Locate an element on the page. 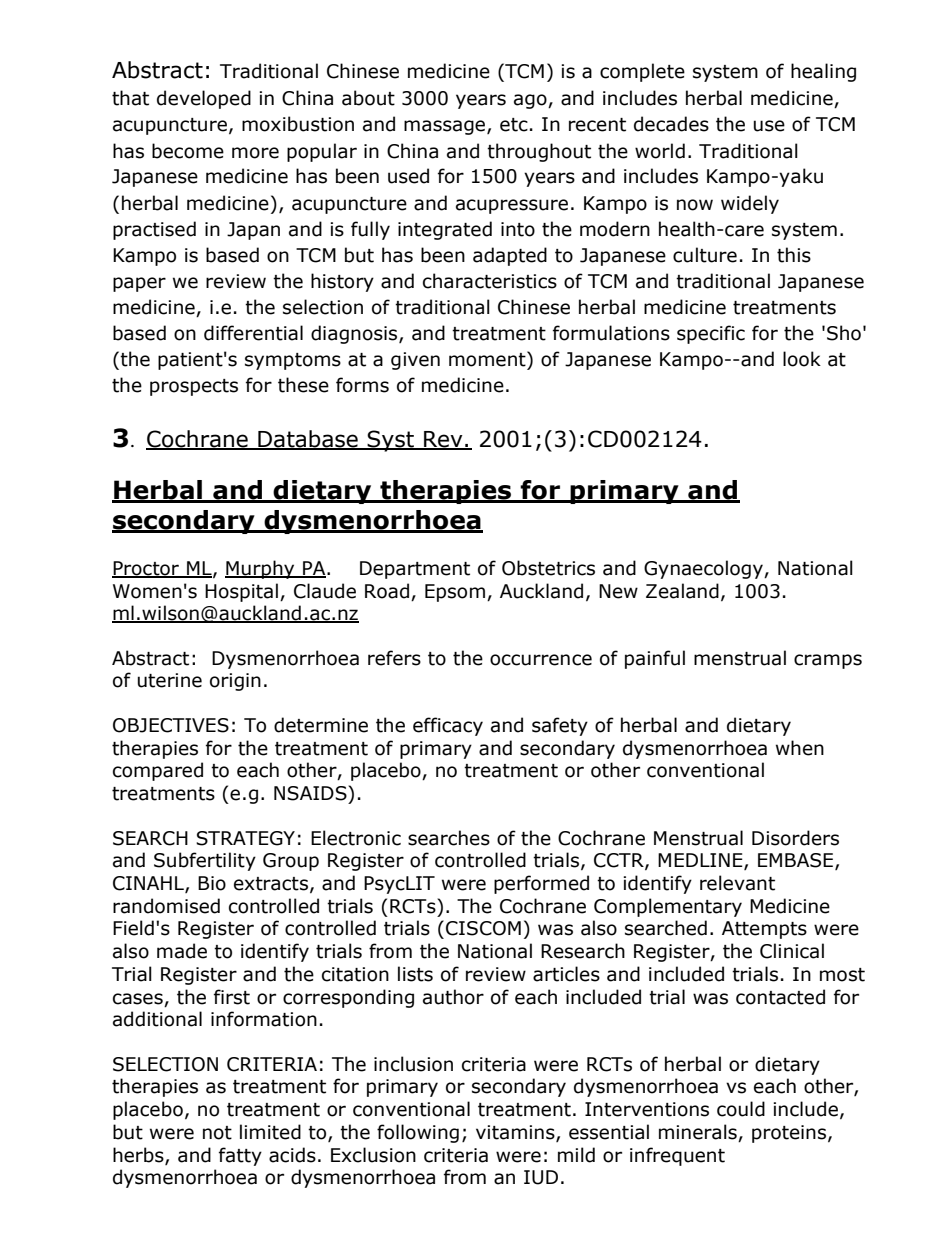  etc is located at coordinates (514, 125).
